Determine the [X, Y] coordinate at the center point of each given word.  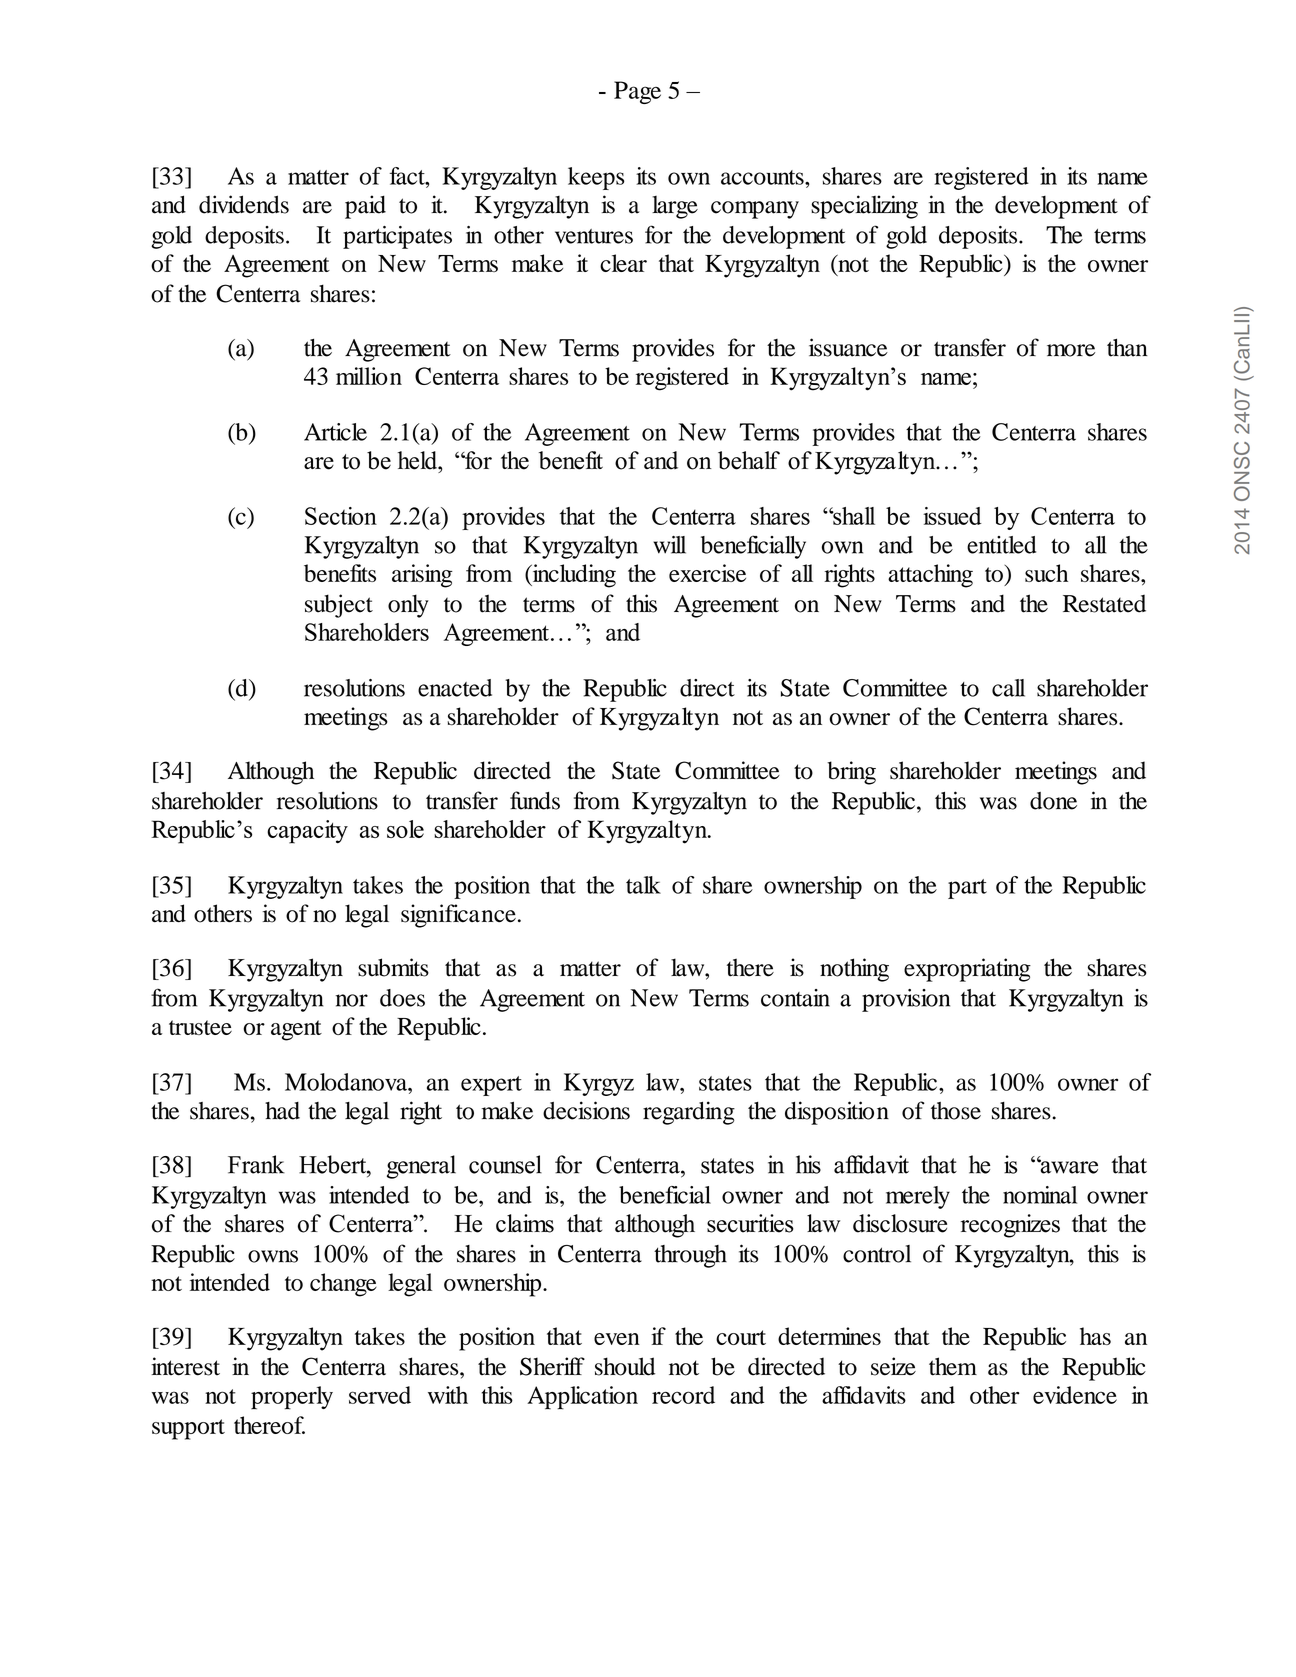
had [282, 1111]
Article [335, 432]
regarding [689, 1113]
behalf [749, 460]
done [1053, 801]
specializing [864, 207]
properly [292, 1398]
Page [637, 92]
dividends [244, 204]
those [956, 1111]
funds [535, 800]
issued [952, 516]
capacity [307, 832]
